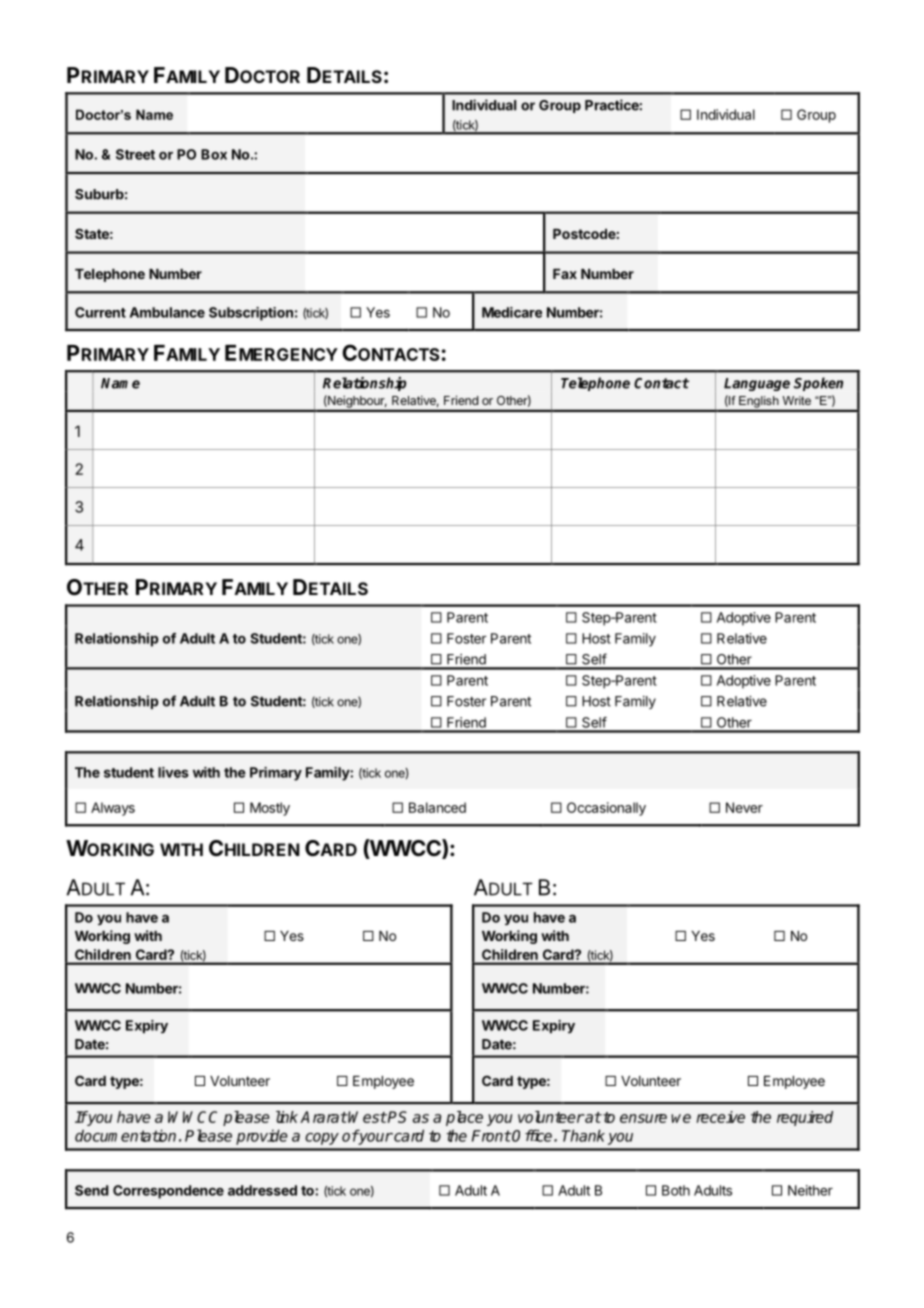  I want to click on Fax, so click(565, 274).
